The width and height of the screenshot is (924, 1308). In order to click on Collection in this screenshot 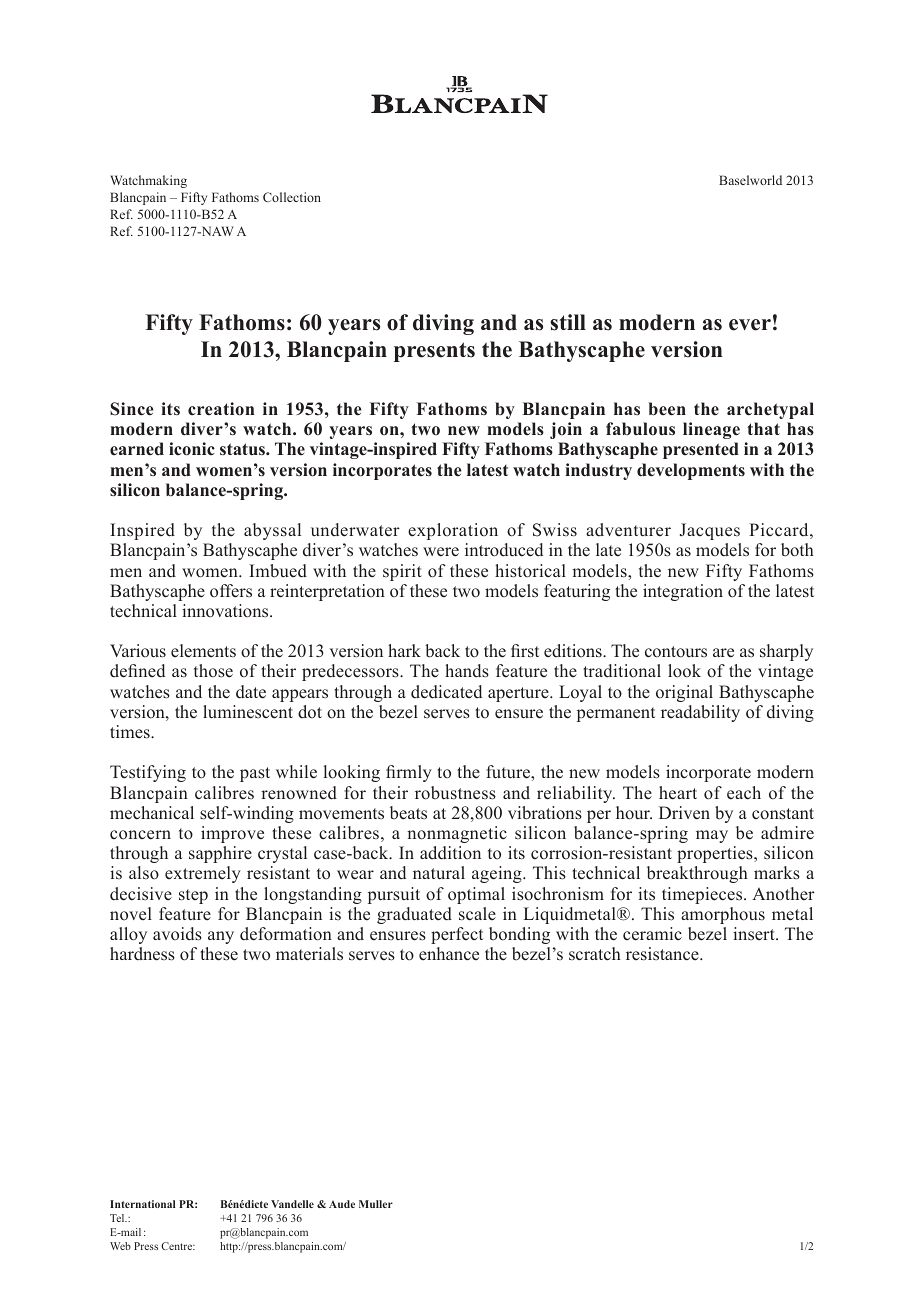, I will do `click(292, 197)`.
